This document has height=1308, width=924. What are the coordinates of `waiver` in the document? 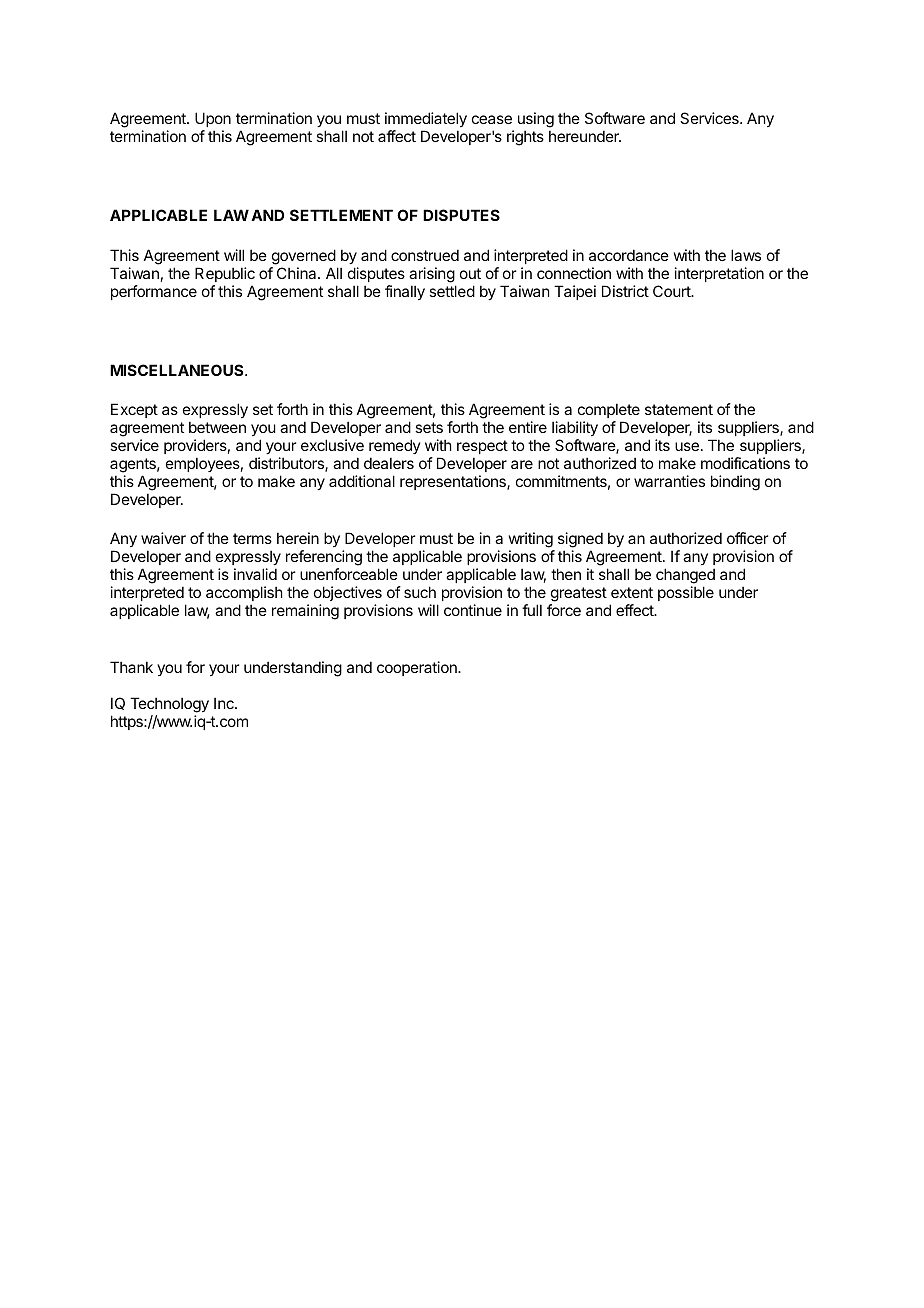 It's located at (163, 538).
